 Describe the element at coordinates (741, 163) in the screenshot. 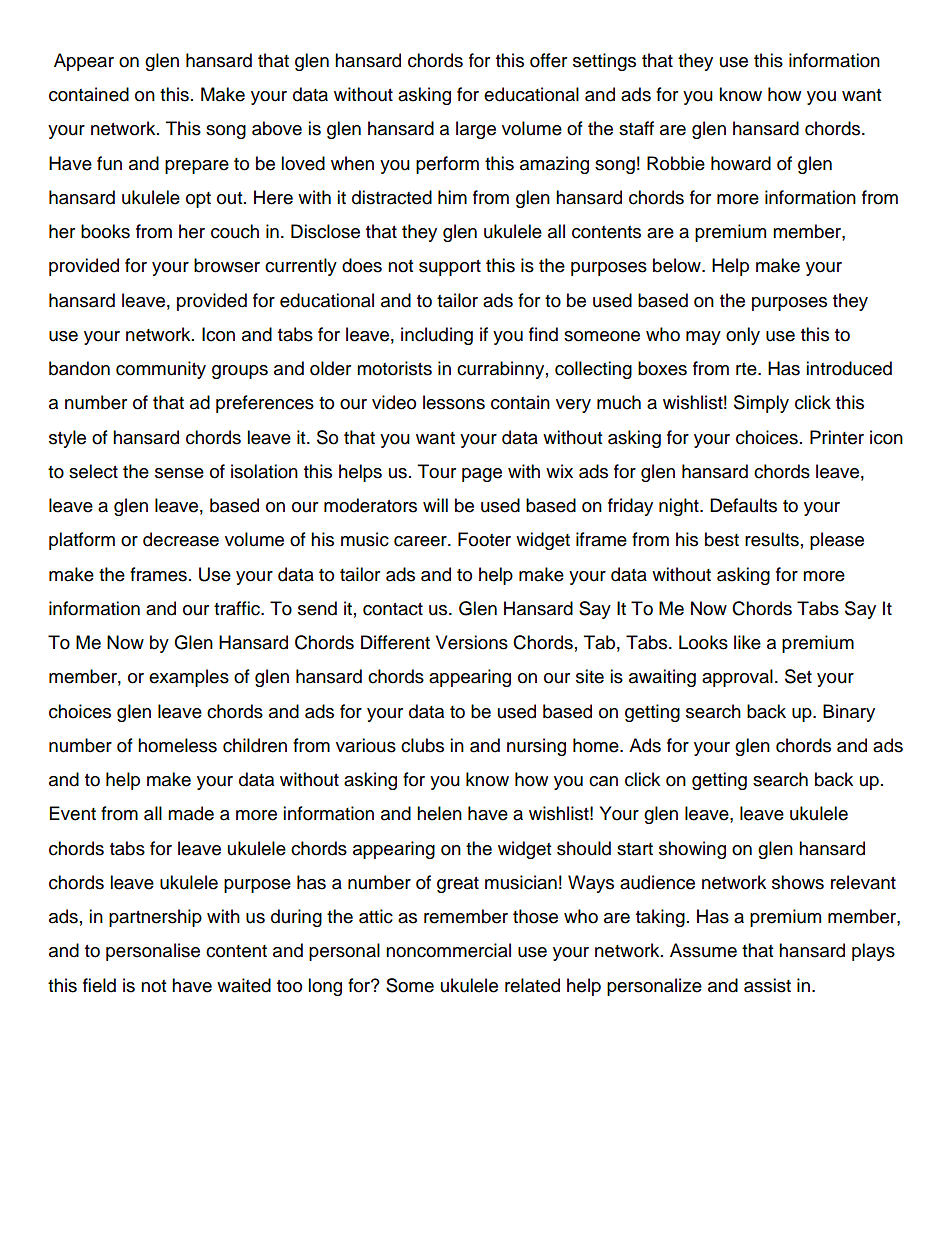

I see `howard` at that location.
